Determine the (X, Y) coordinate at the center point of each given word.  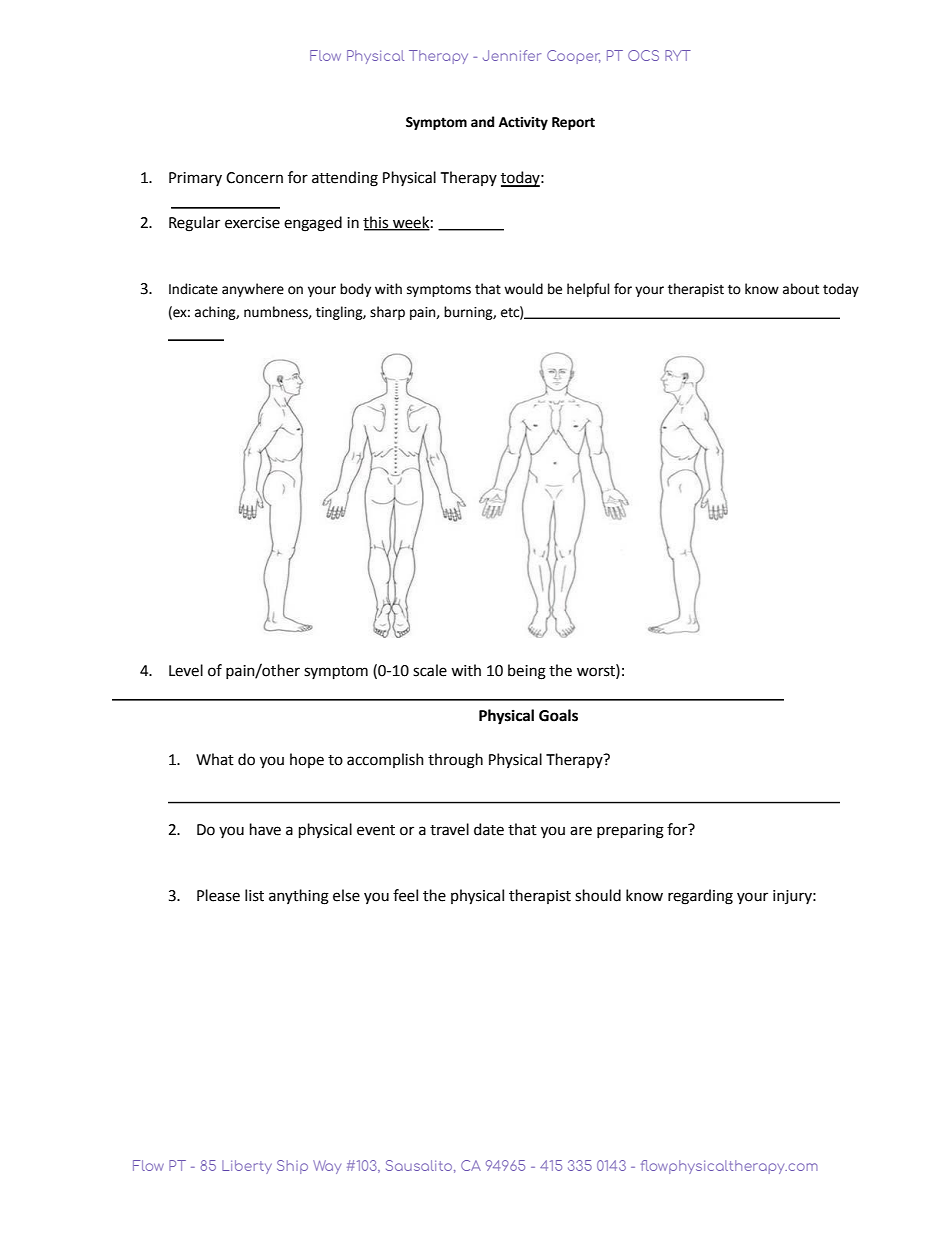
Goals (558, 715)
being (527, 672)
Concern (254, 178)
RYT (678, 55)
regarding (700, 897)
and (482, 122)
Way (327, 1167)
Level (186, 670)
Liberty (247, 1167)
